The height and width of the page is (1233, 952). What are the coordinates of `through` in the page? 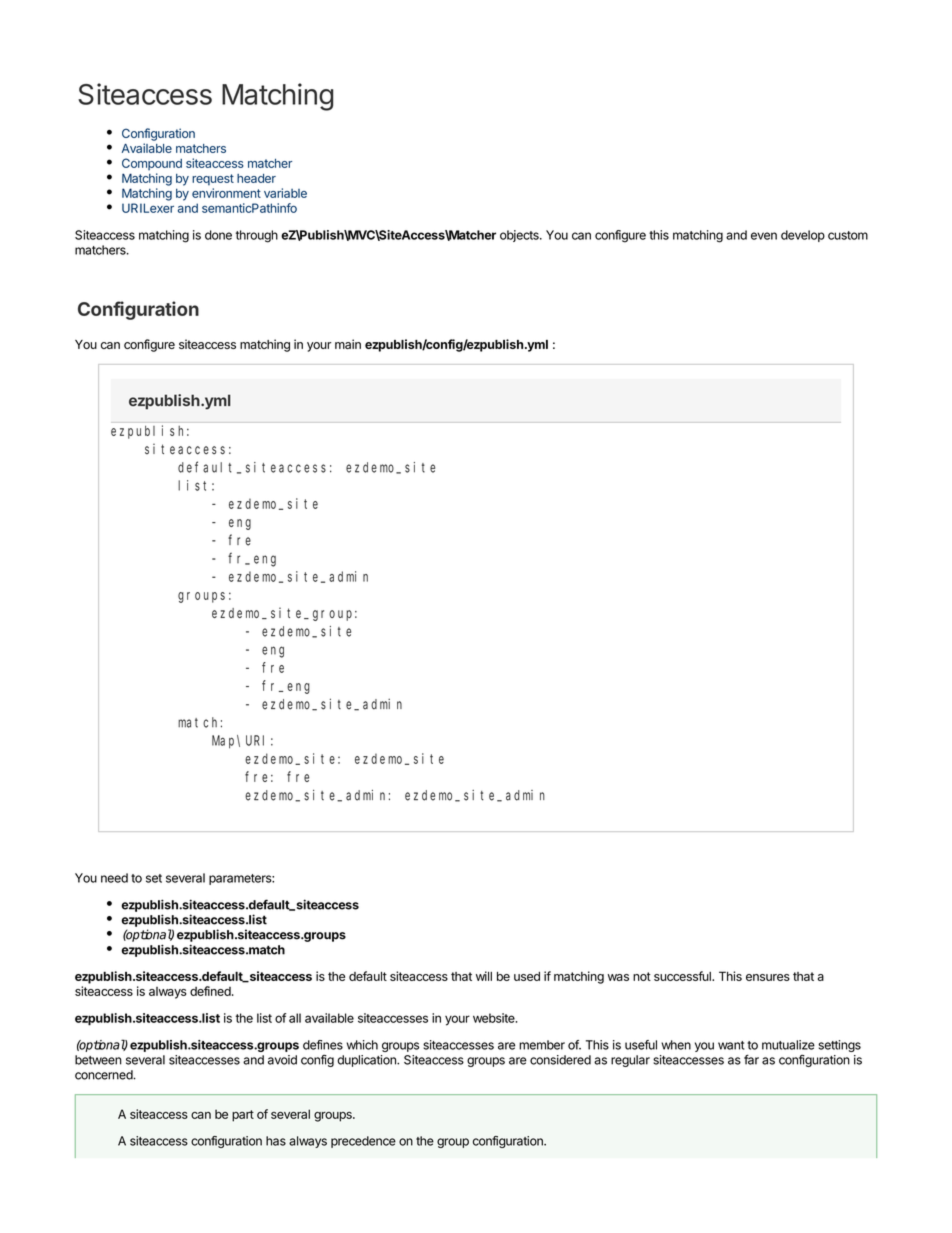 It's located at (257, 236).
